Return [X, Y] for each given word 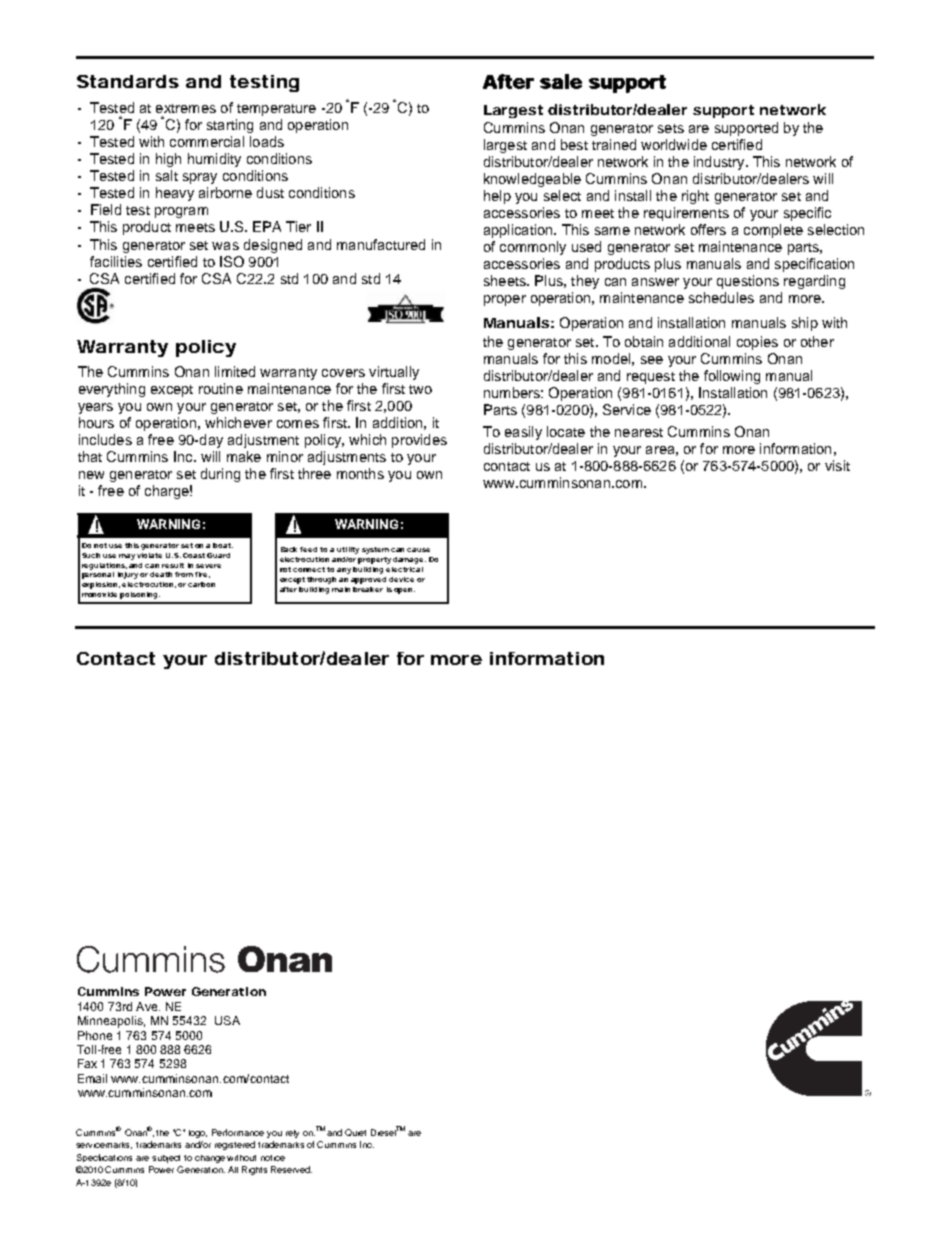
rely [292, 1134]
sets [671, 128]
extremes [186, 108]
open [404, 591]
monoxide [99, 594]
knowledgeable [532, 180]
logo [198, 1134]
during [220, 475]
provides [419, 441]
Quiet [355, 1132]
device [401, 579]
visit [837, 465]
